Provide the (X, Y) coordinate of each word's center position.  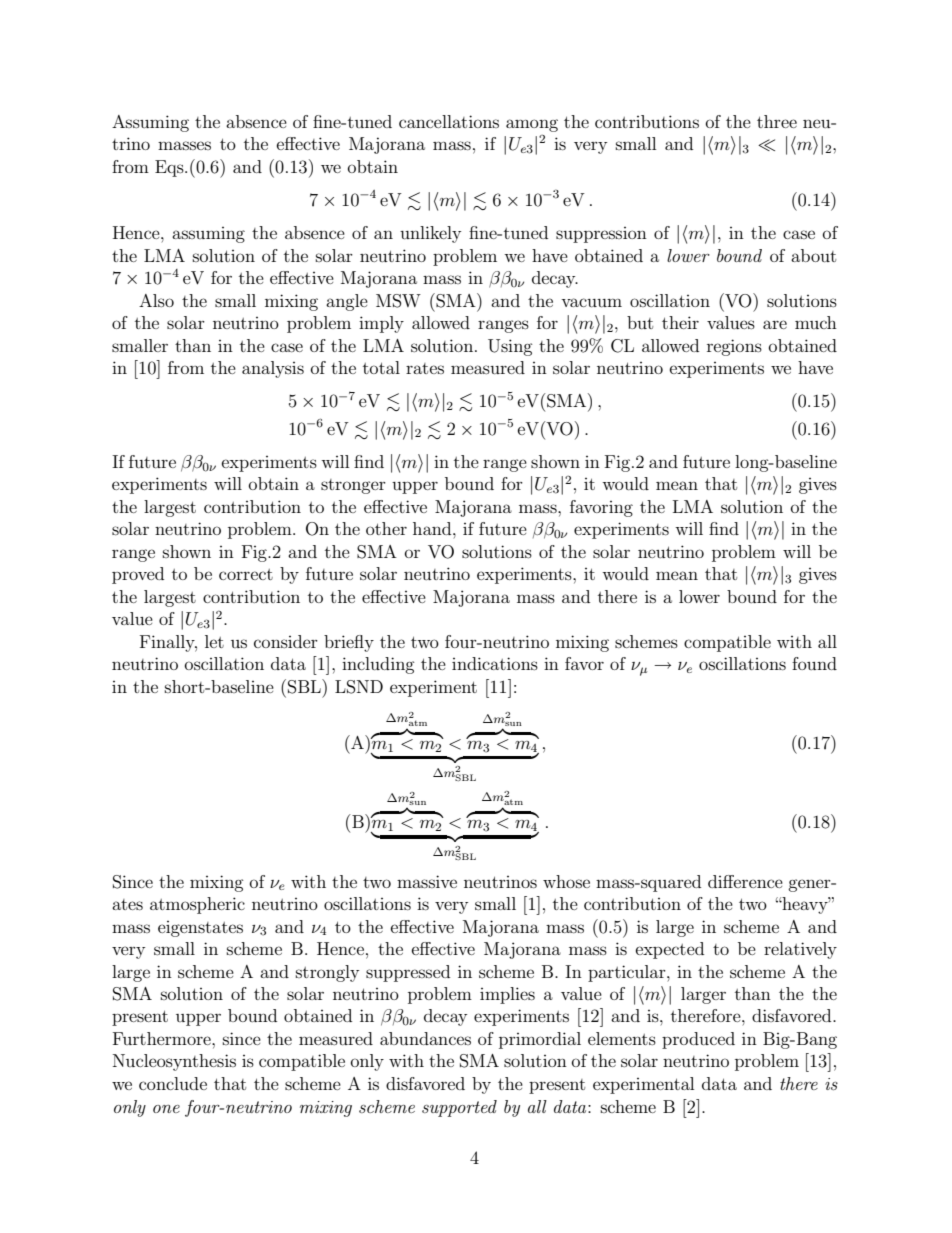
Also (156, 300)
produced (698, 1040)
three (777, 121)
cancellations (449, 121)
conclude (173, 1083)
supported (459, 1108)
